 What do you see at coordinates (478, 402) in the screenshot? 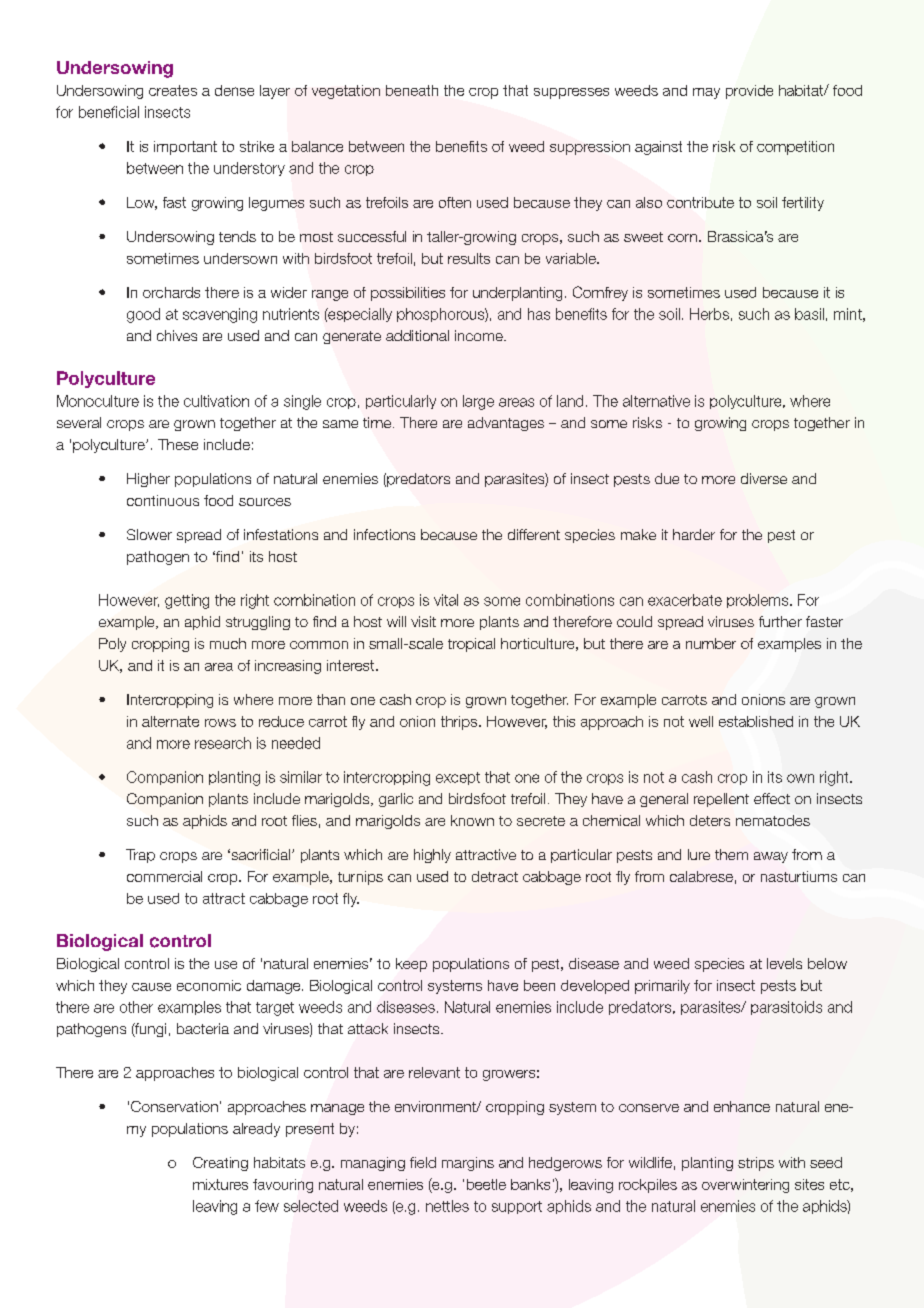
I see `large` at bounding box center [478, 402].
